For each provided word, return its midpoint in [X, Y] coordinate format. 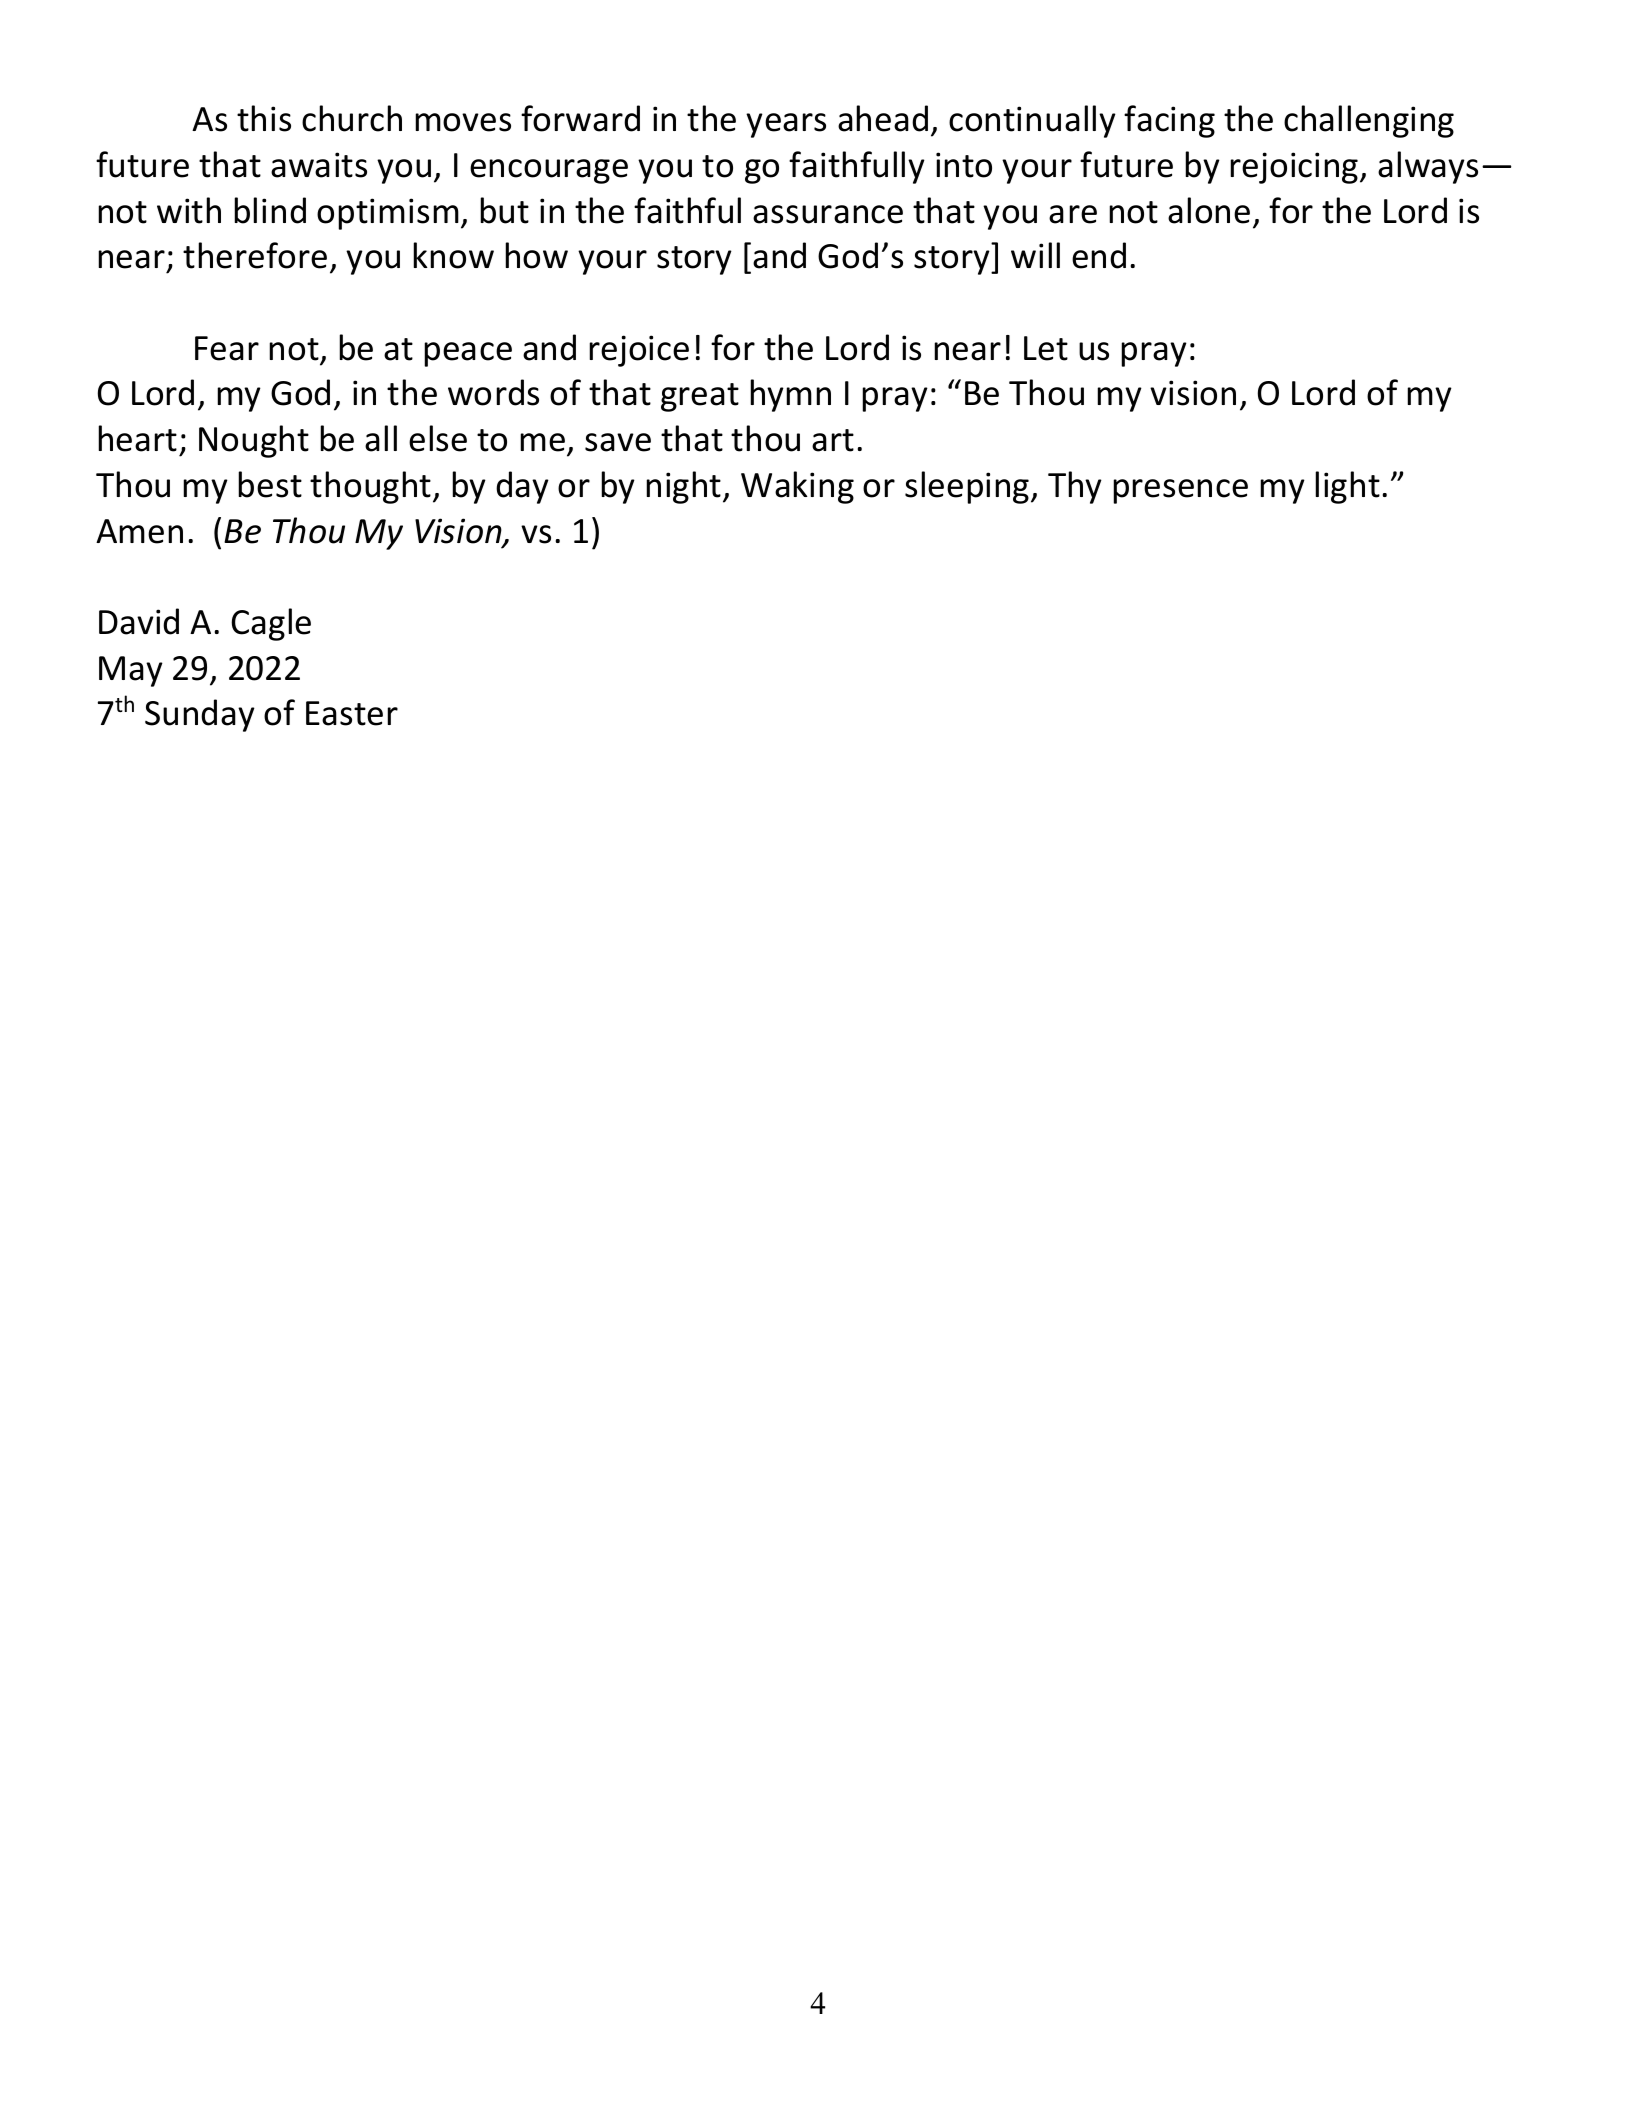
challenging [1369, 121]
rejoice [639, 351]
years [786, 125]
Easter [352, 713]
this [264, 118]
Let [1046, 348]
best [270, 484]
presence [1180, 491]
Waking [797, 487]
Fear [227, 348]
